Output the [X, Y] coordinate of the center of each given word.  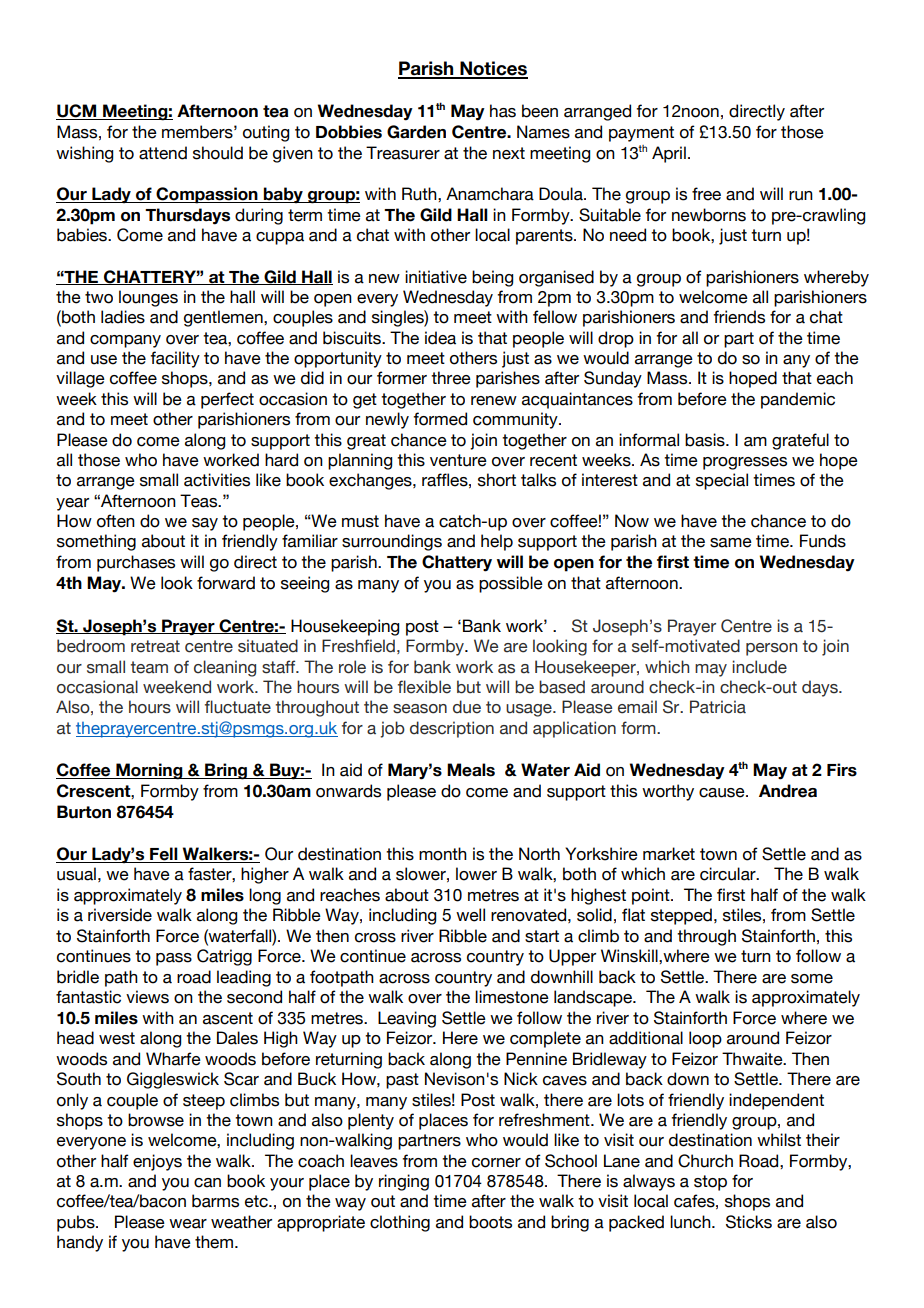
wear [188, 1224]
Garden [416, 132]
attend [163, 153]
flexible [424, 687]
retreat [155, 646]
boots [490, 1222]
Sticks [749, 1222]
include [759, 667]
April [669, 154]
